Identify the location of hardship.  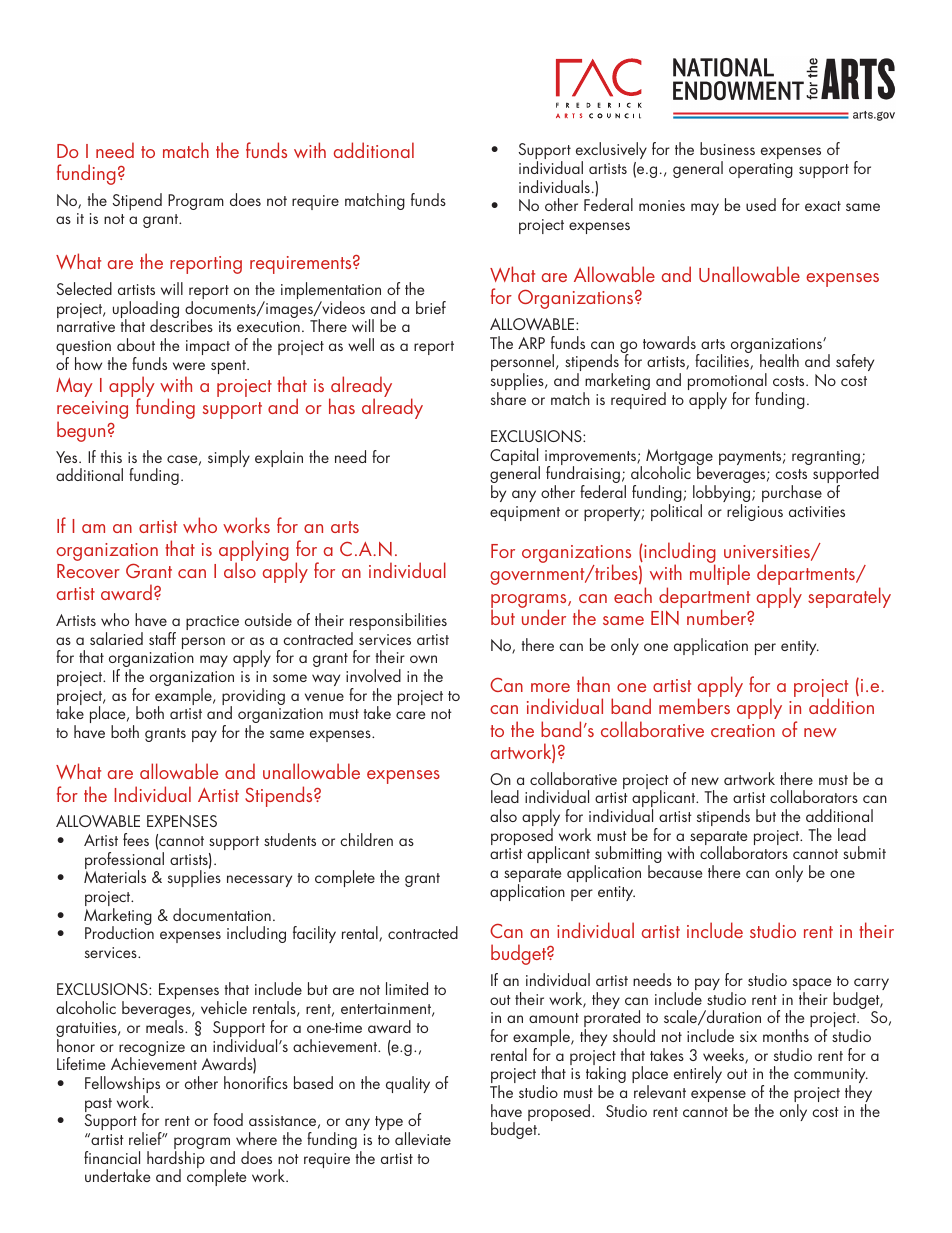
(176, 1161).
